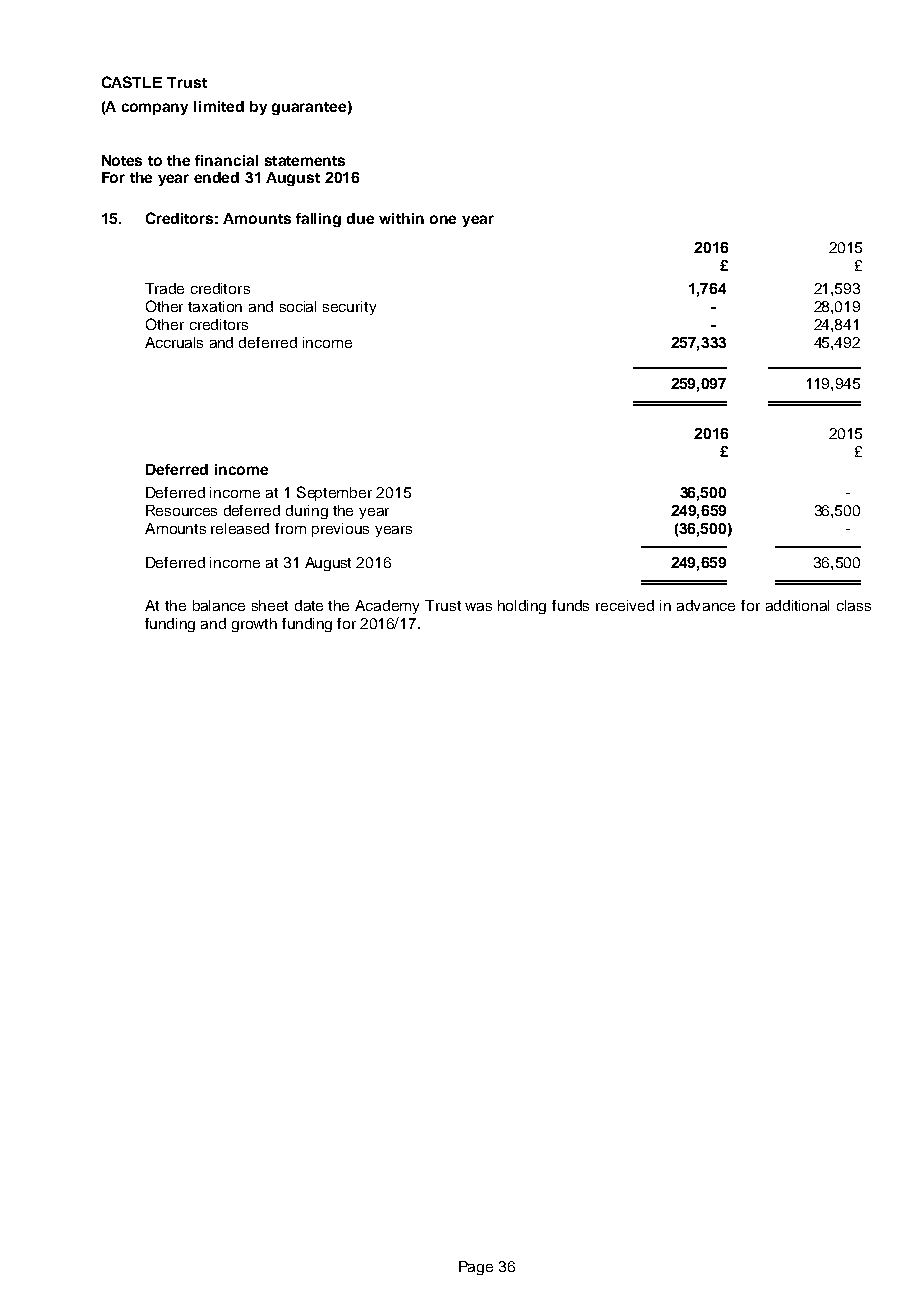 The height and width of the image is (1308, 924). What do you see at coordinates (478, 607) in the image?
I see `was` at bounding box center [478, 607].
